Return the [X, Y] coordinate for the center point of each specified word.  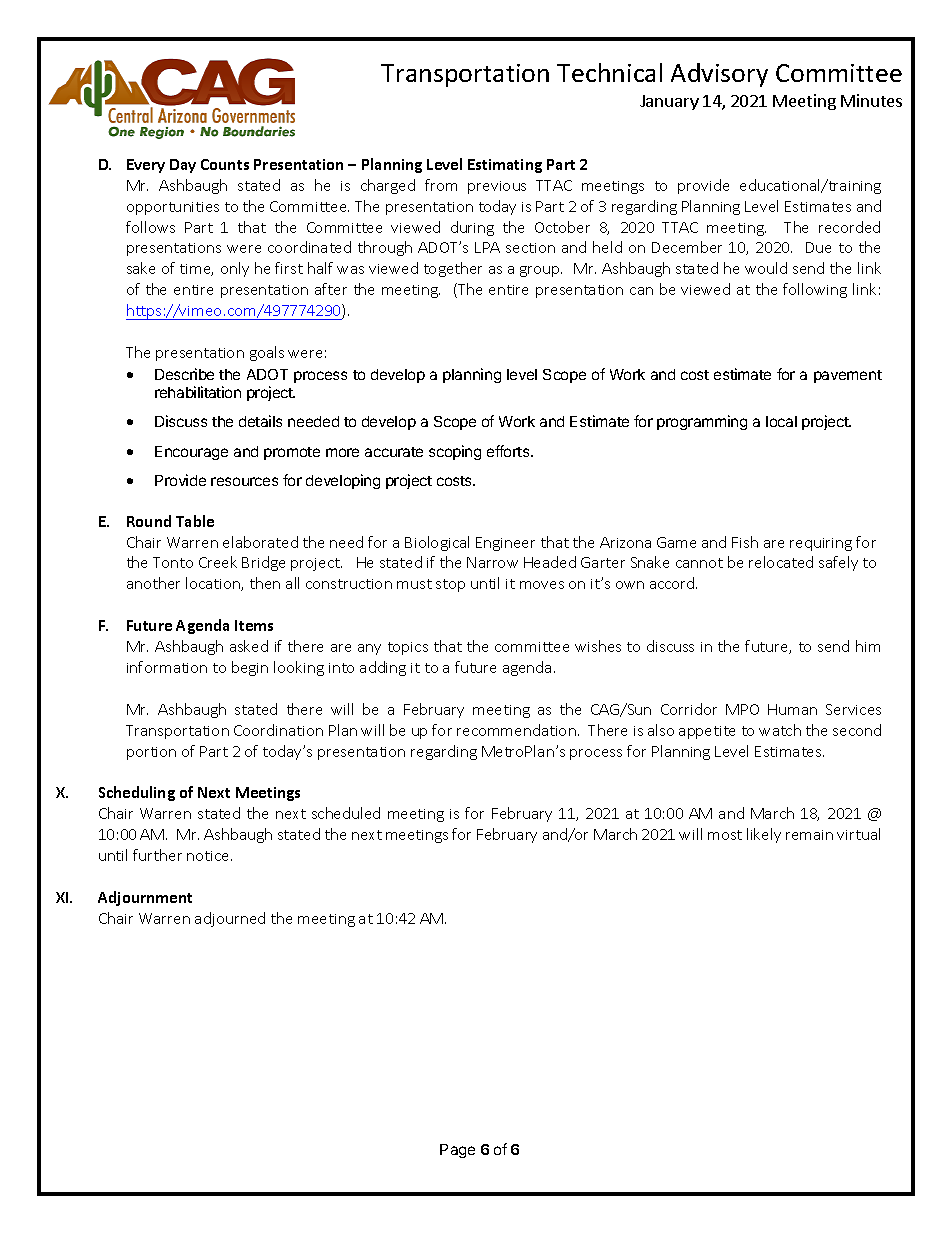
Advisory [719, 75]
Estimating [505, 166]
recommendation [516, 730]
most [725, 835]
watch [780, 730]
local [781, 421]
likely [764, 835]
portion [151, 753]
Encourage [191, 453]
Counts [225, 164]
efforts [509, 451]
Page [457, 1151]
